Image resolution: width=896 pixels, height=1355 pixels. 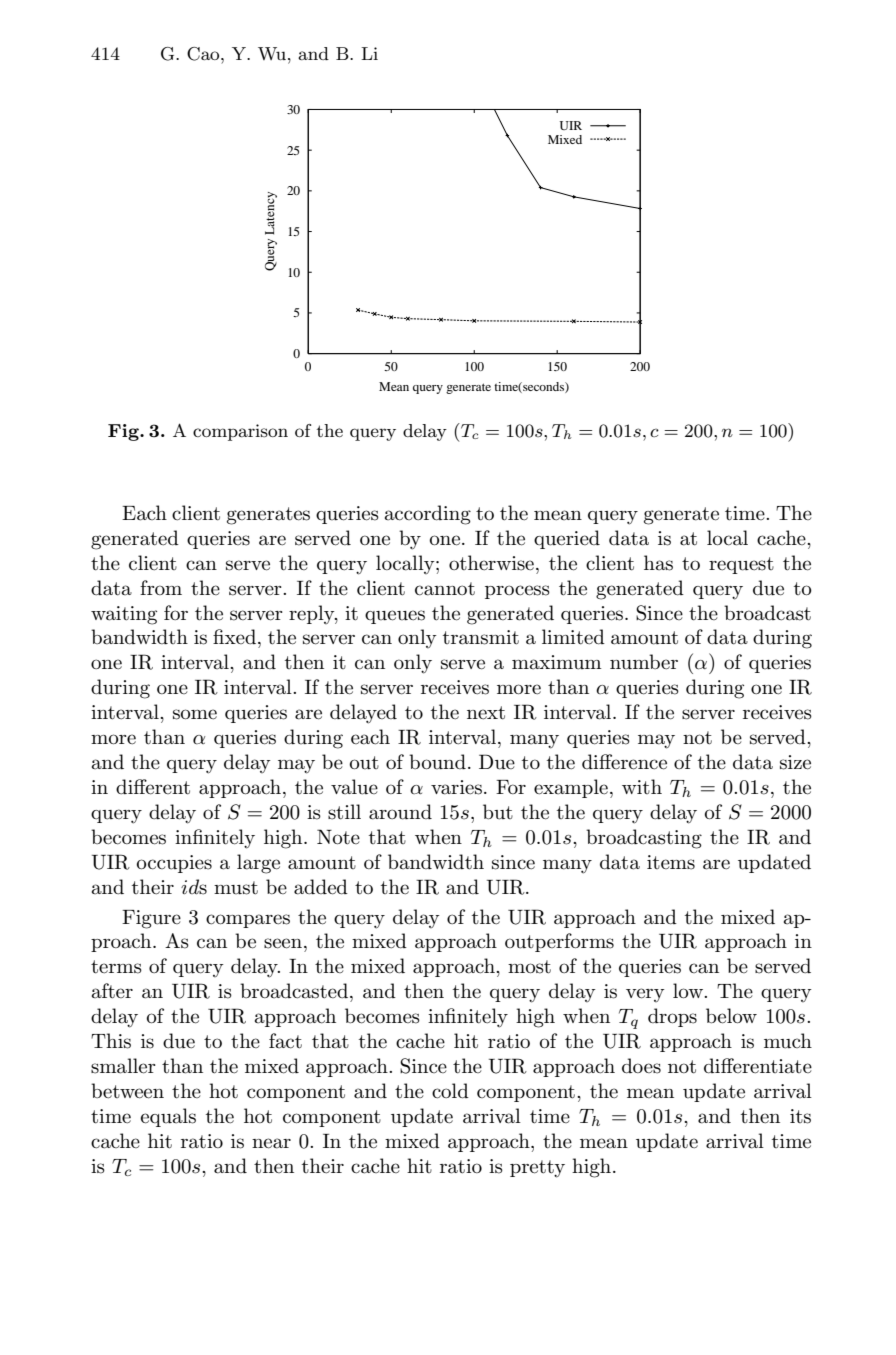 What do you see at coordinates (567, 539) in the document?
I see `queried` at bounding box center [567, 539].
